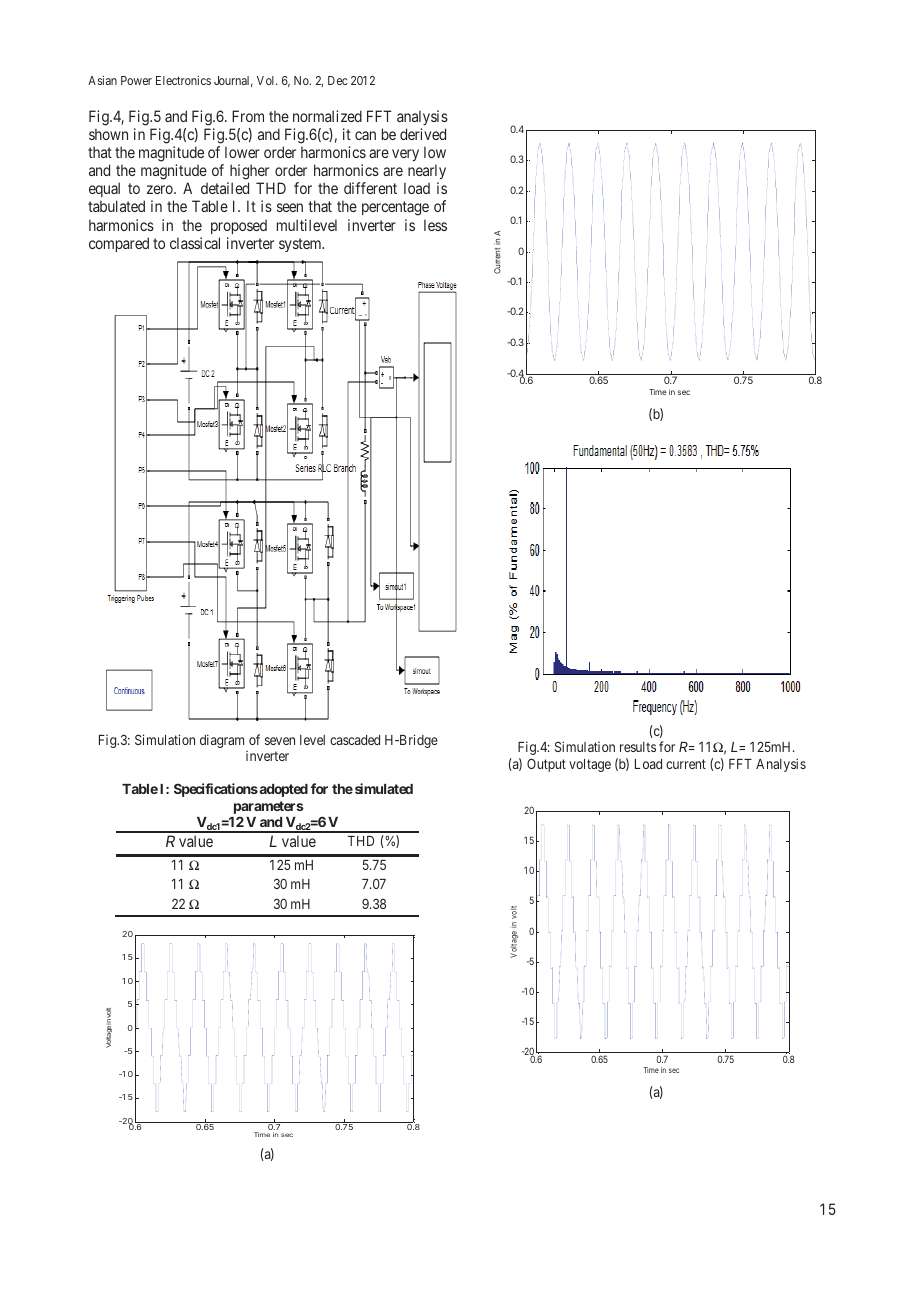 This document has height=1308, width=924. I want to click on less, so click(435, 225).
